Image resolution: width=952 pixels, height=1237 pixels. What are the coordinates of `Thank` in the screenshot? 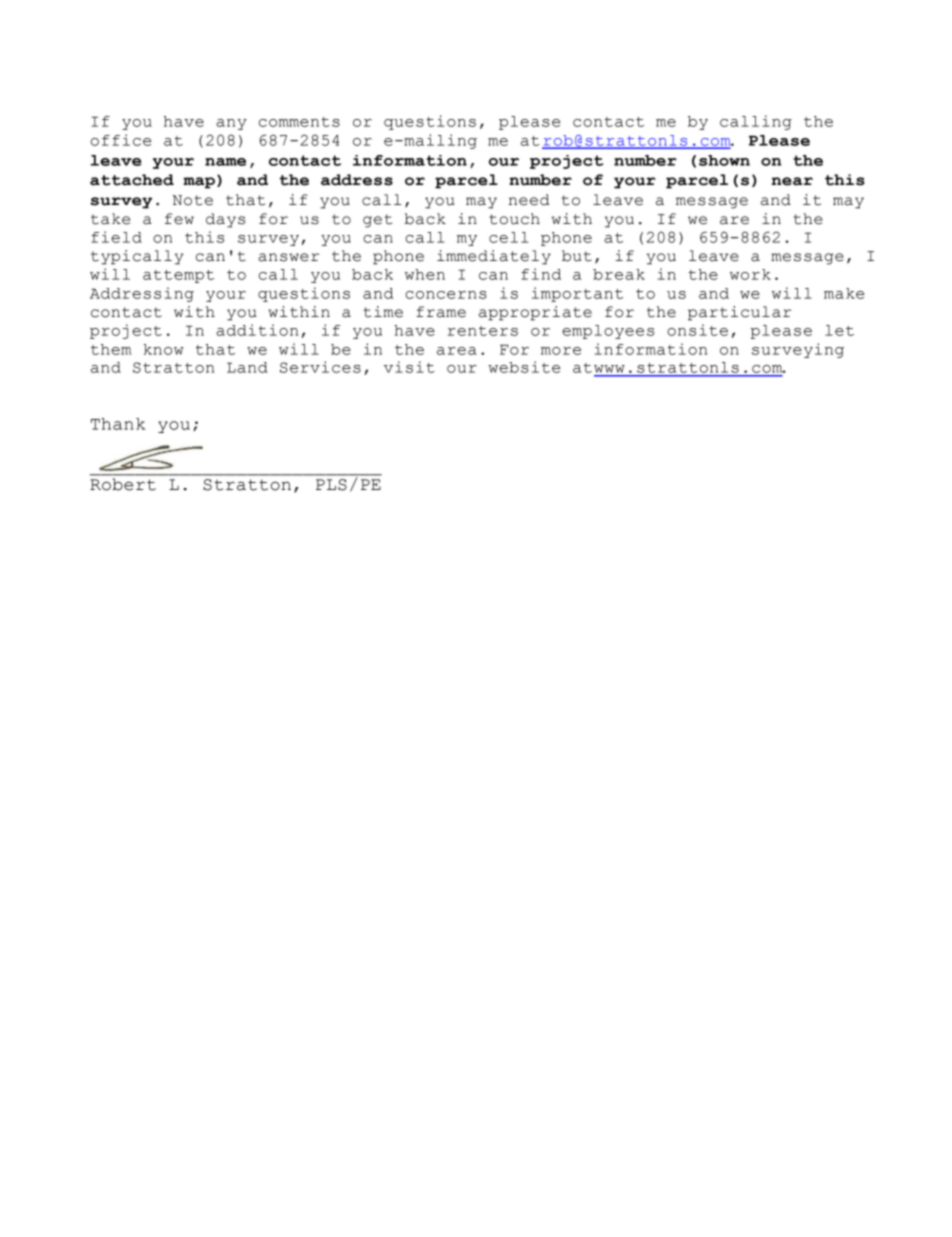 It's located at (118, 424).
